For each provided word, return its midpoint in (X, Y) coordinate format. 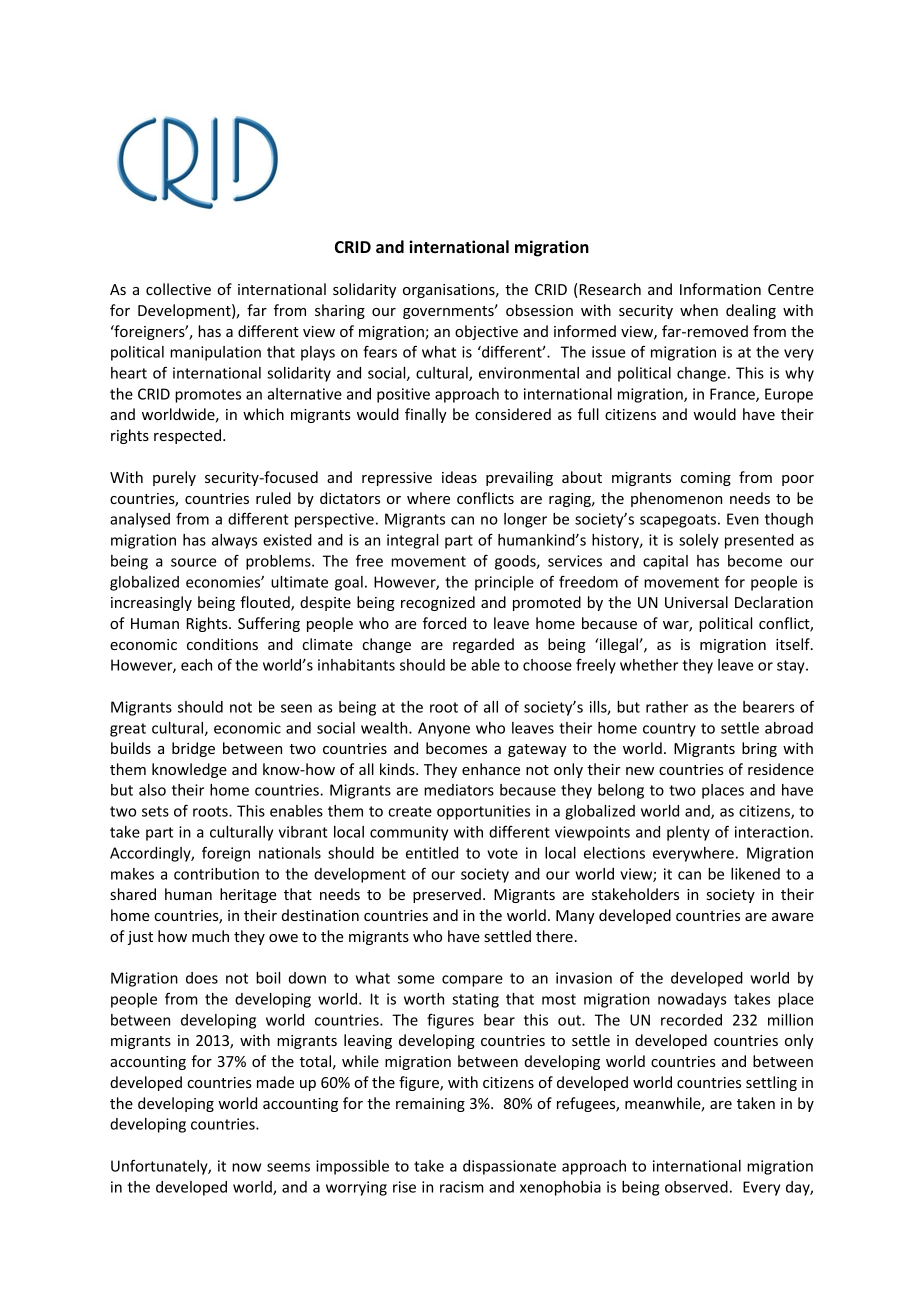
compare (472, 981)
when (699, 310)
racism (462, 1187)
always (234, 541)
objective (486, 332)
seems (288, 1167)
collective (178, 289)
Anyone (444, 729)
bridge (193, 749)
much (210, 936)
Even (743, 519)
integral (412, 541)
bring (759, 749)
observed (696, 1187)
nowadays (692, 1000)
